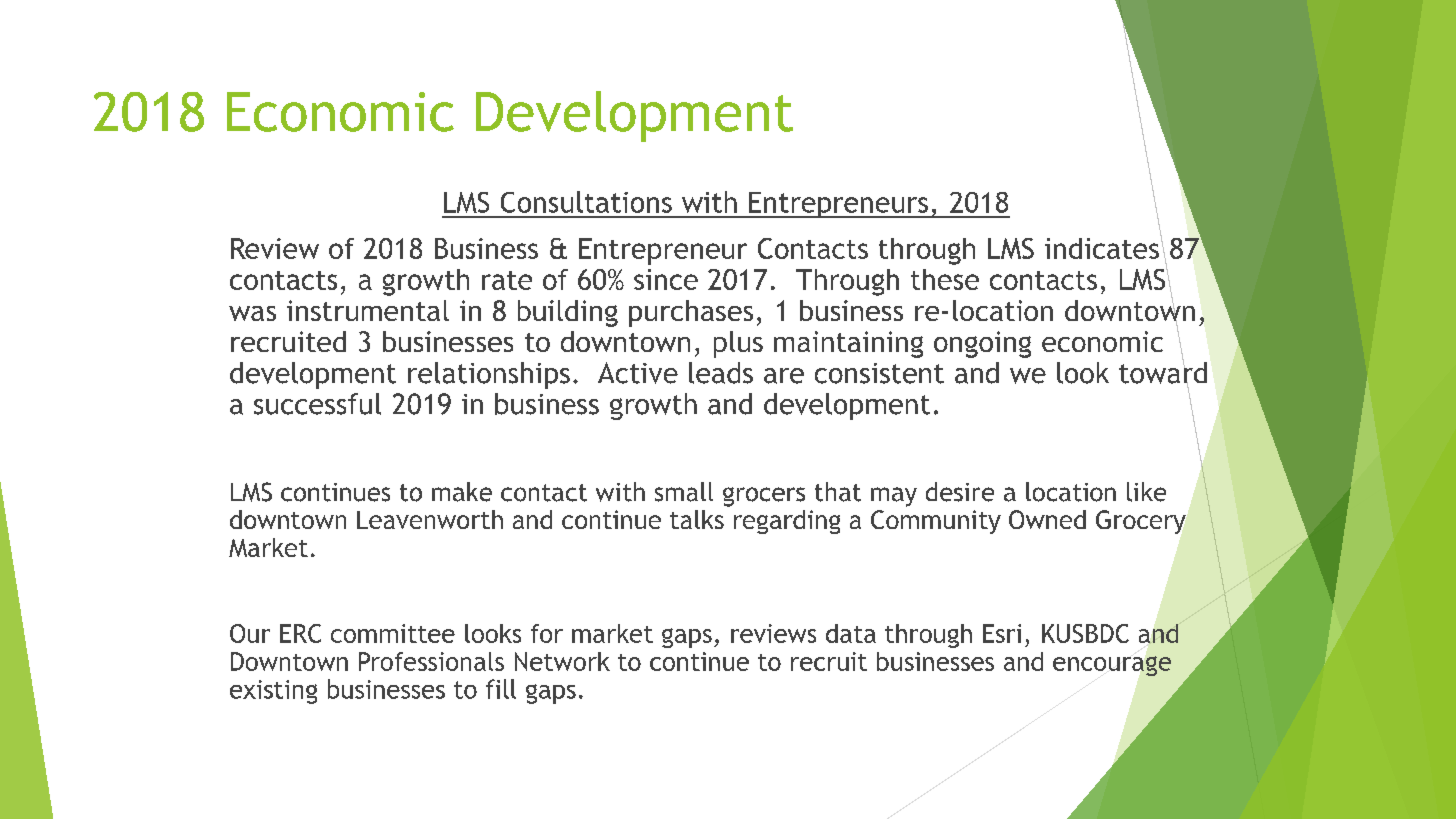 Image resolution: width=1456 pixels, height=819 pixels. What do you see at coordinates (1146, 492) in the screenshot?
I see `like` at bounding box center [1146, 492].
